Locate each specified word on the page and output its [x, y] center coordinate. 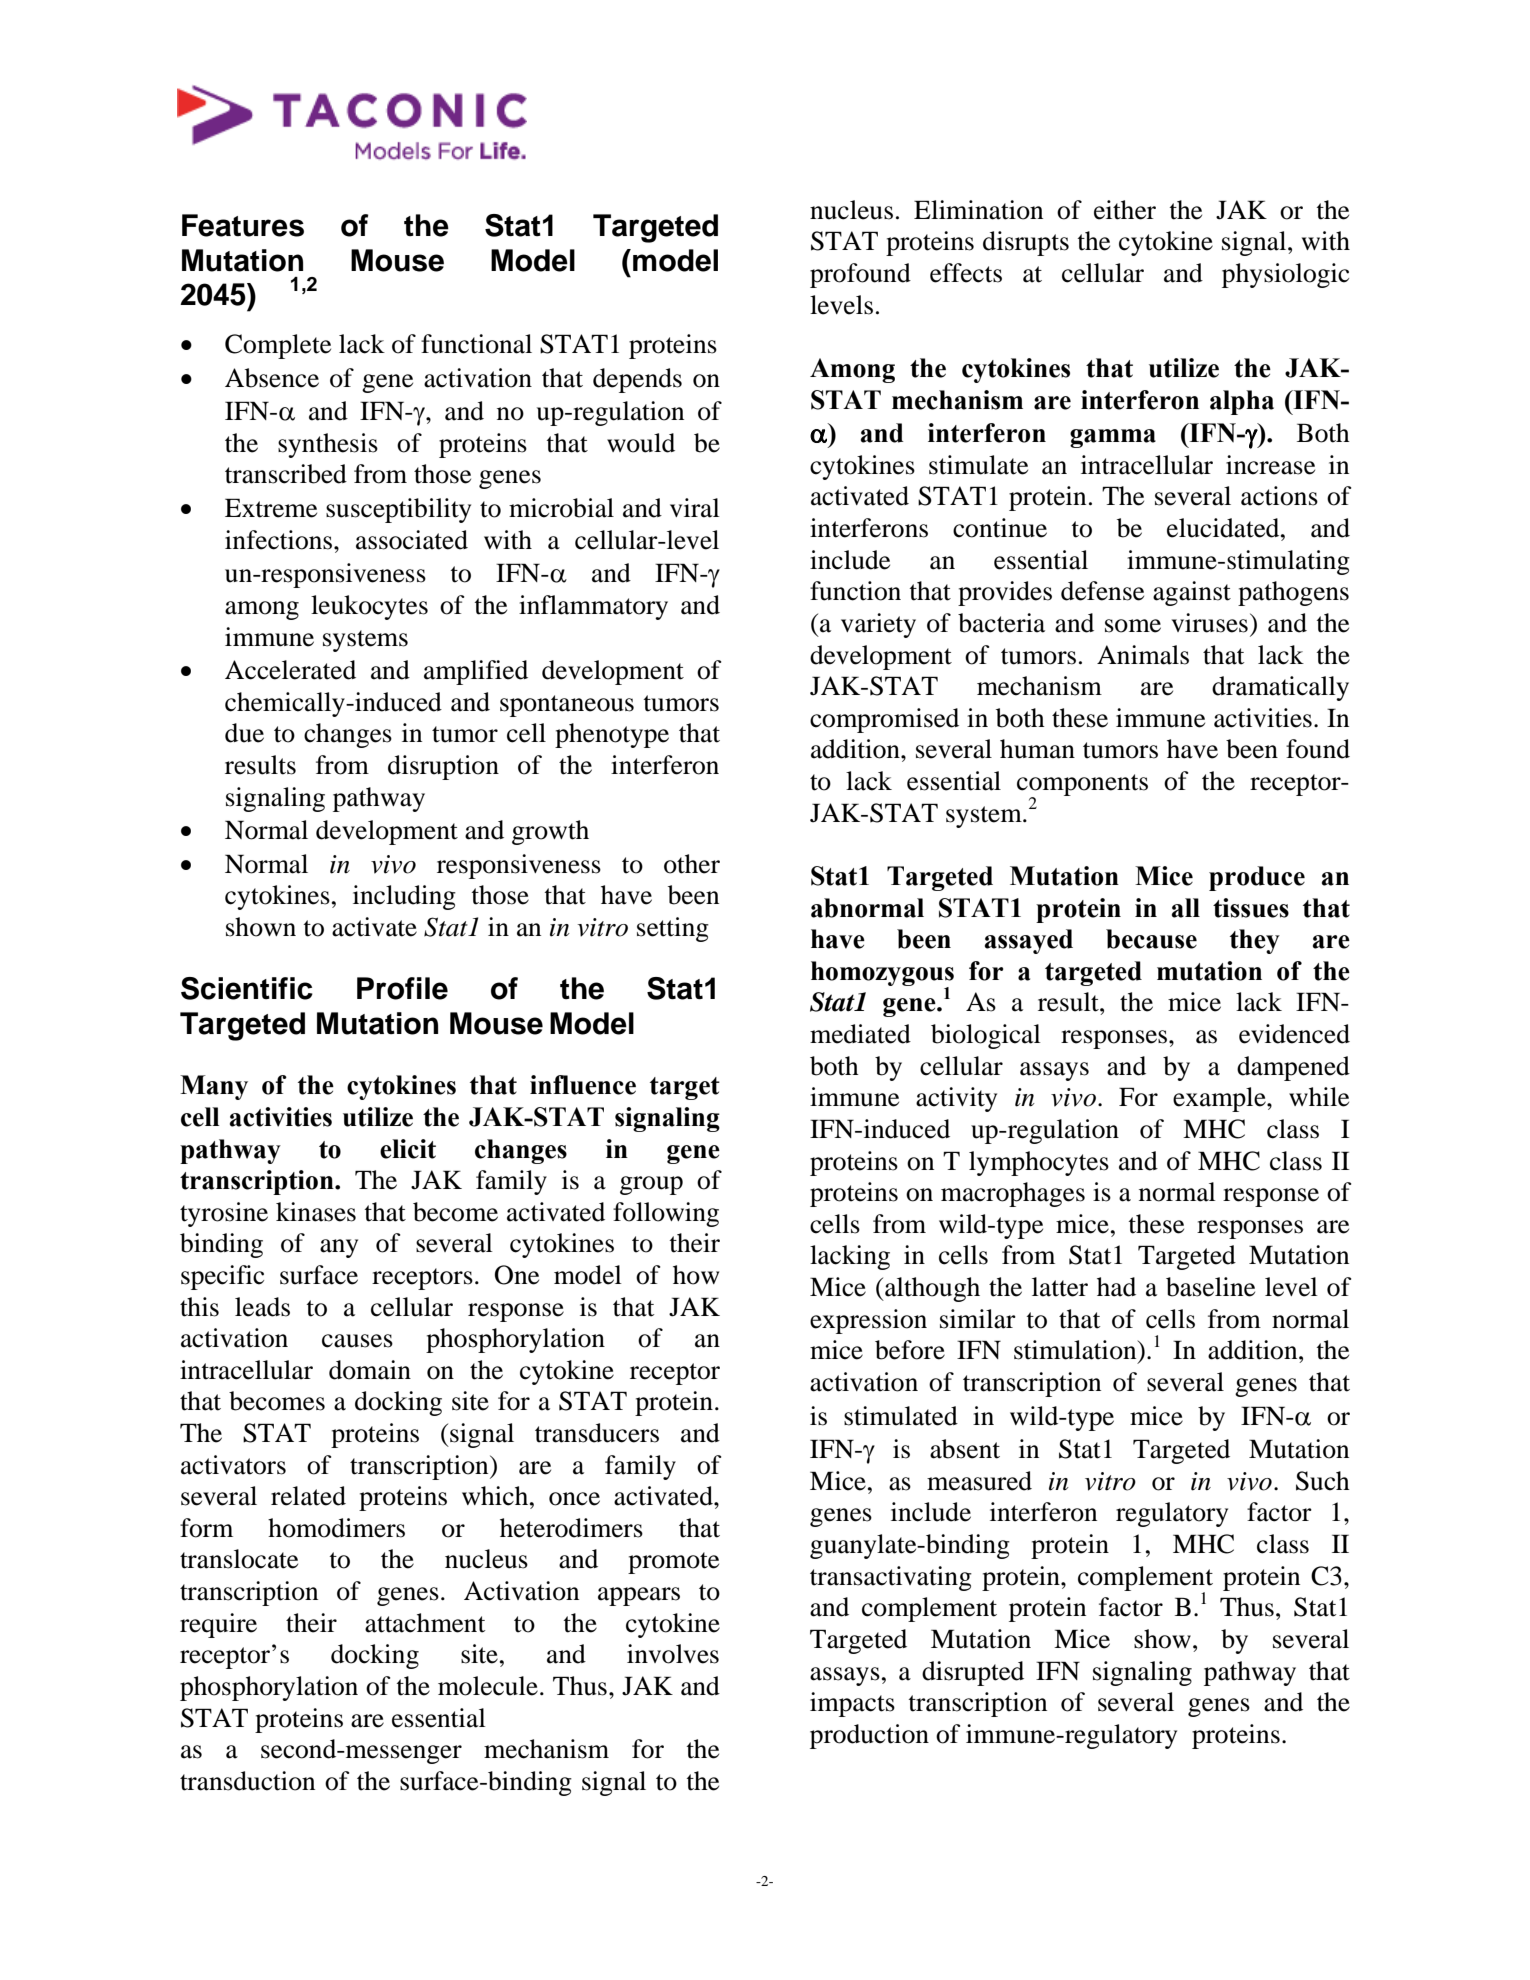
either [1125, 210]
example [1220, 1099]
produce [1257, 878]
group [651, 1185]
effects [966, 273]
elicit [408, 1149]
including [404, 897]
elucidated [1224, 528]
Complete [278, 346]
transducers [597, 1433]
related [308, 1496]
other [692, 864]
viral [695, 508]
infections [280, 540]
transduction [247, 1781]
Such [1323, 1481]
